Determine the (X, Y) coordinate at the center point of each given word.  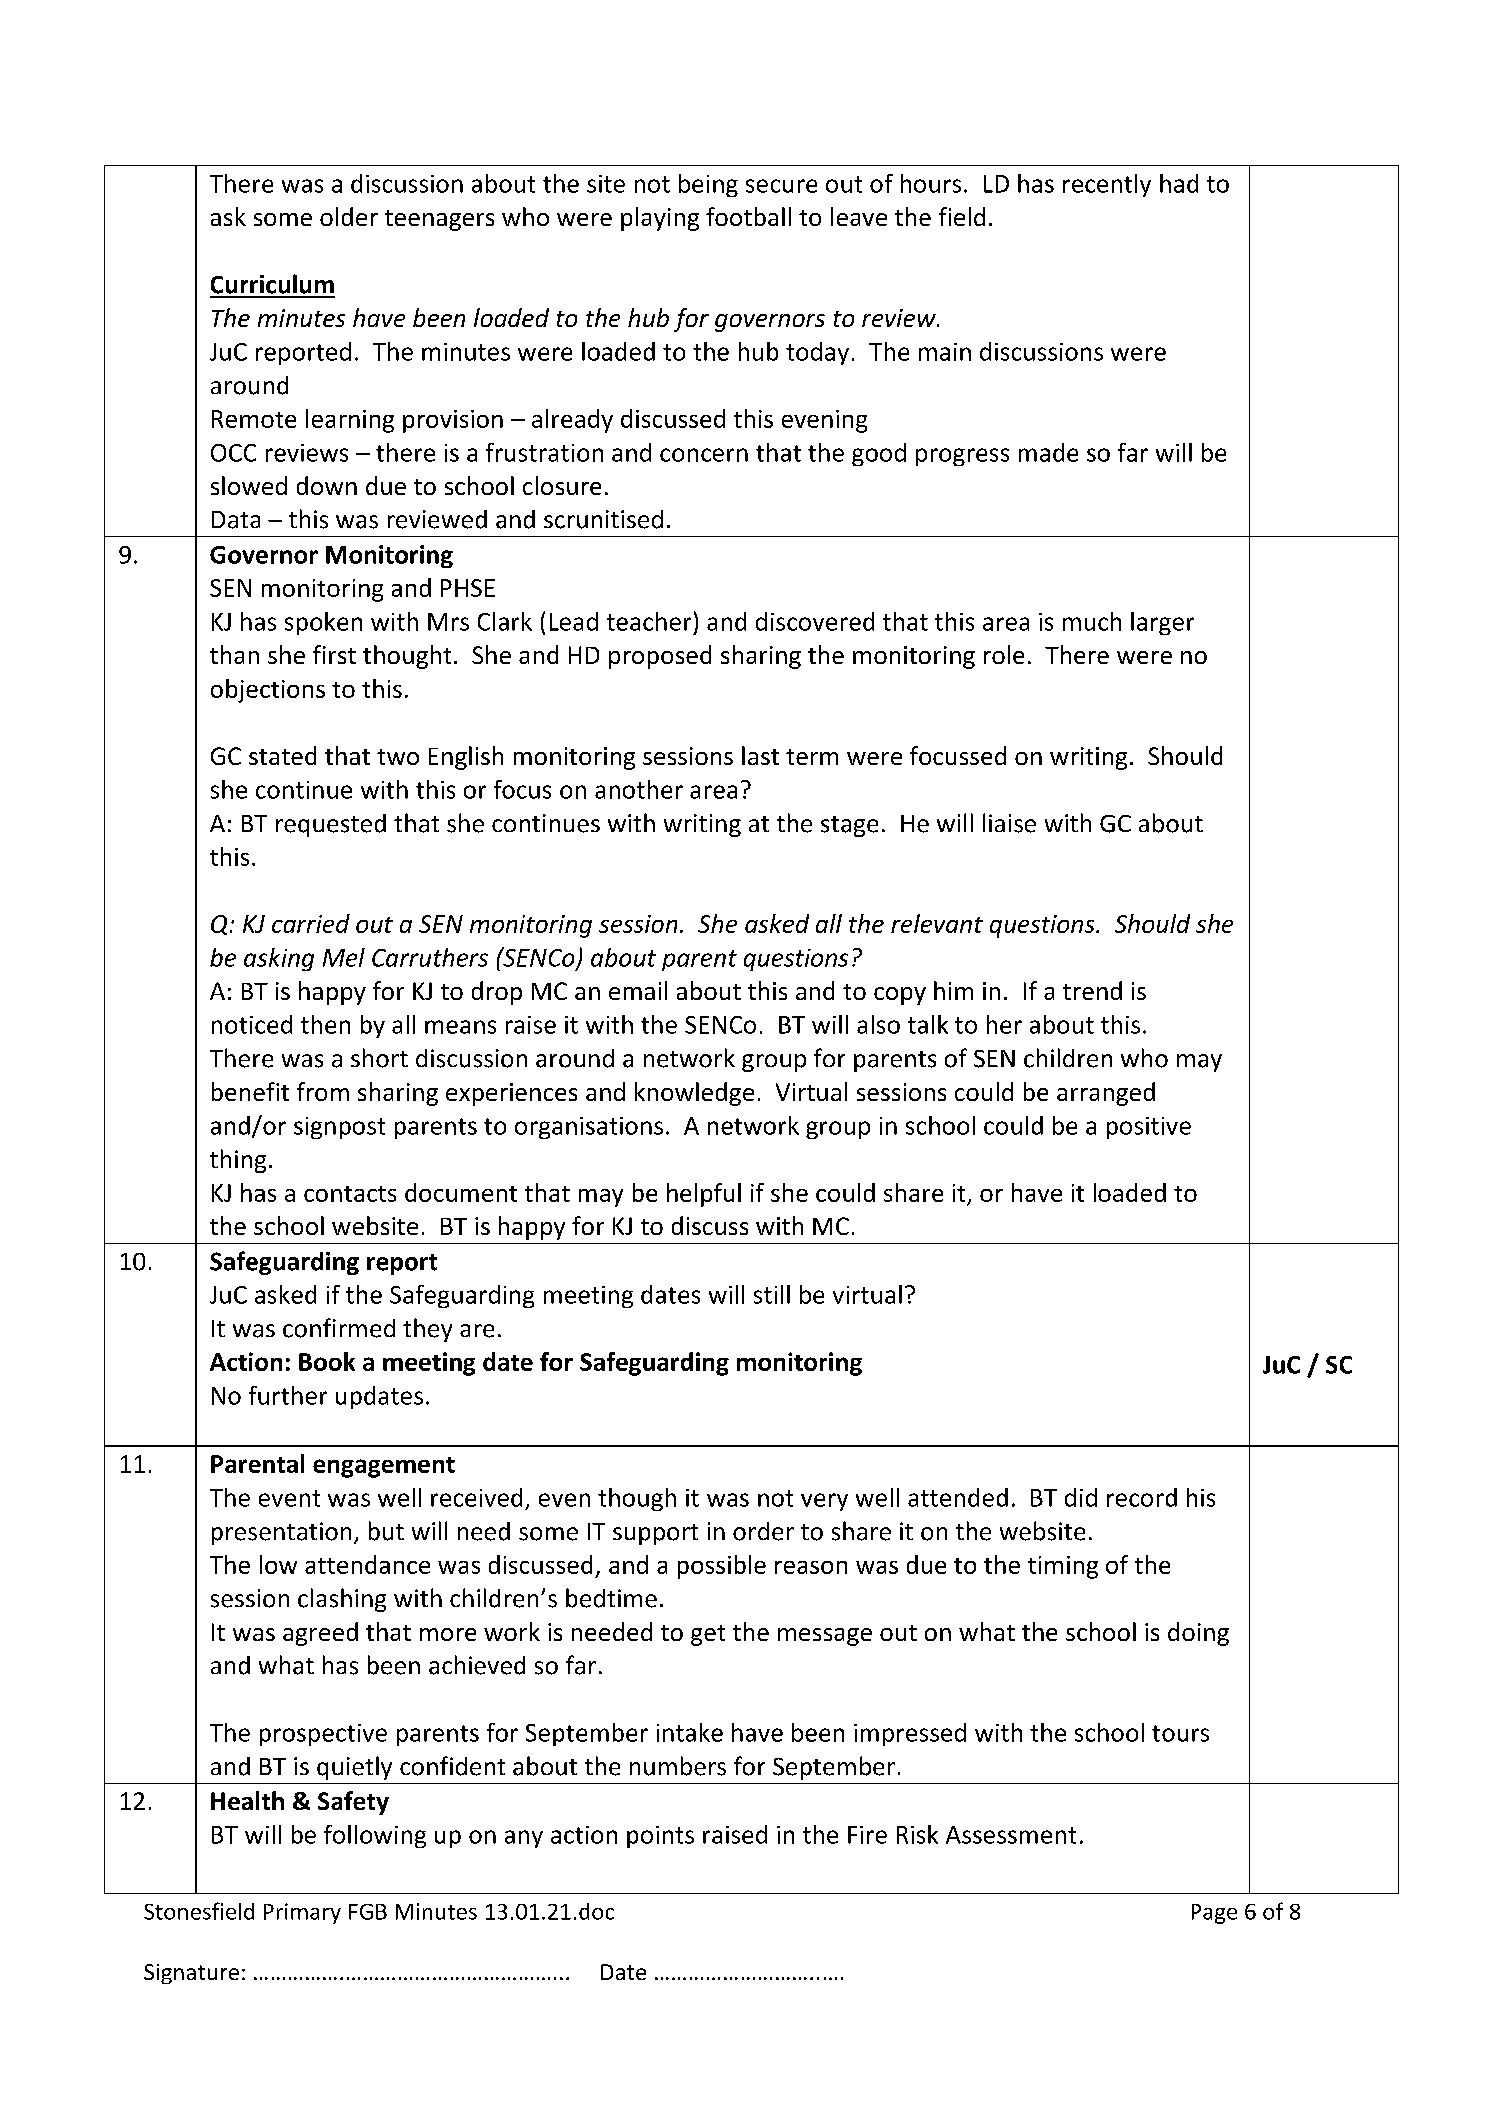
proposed (660, 657)
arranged (1106, 1094)
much (1092, 621)
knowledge (694, 1094)
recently (1107, 185)
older (349, 216)
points (660, 1837)
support (655, 1534)
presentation (281, 1533)
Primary (302, 1913)
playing (660, 219)
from (323, 1091)
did (1081, 1497)
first (334, 654)
